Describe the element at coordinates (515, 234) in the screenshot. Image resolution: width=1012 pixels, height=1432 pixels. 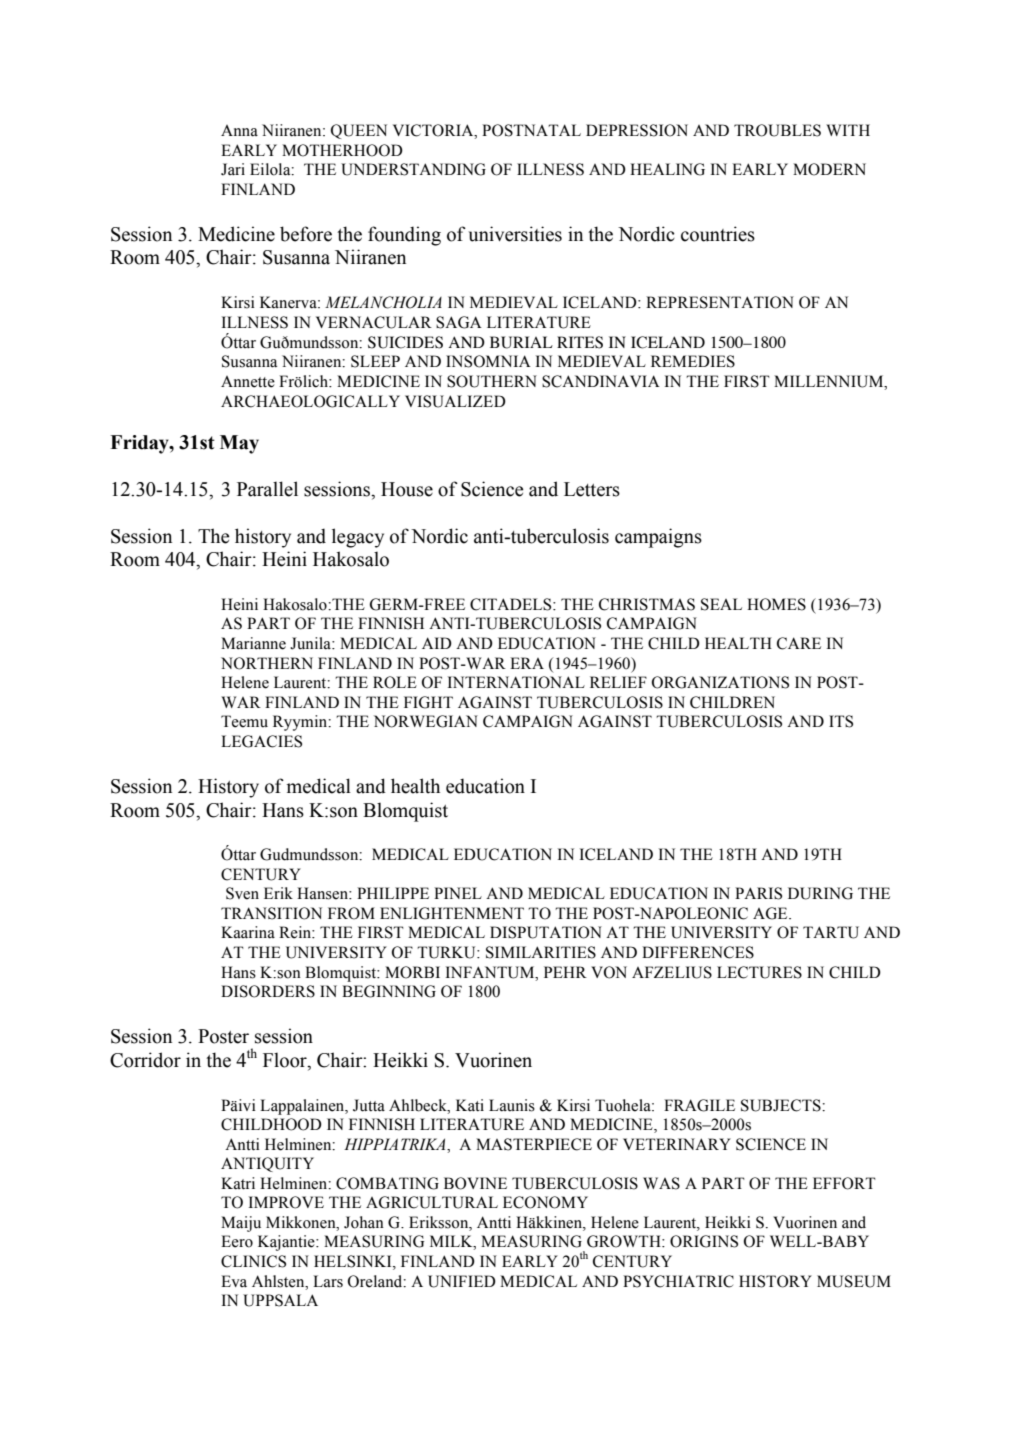
I see `universities` at that location.
